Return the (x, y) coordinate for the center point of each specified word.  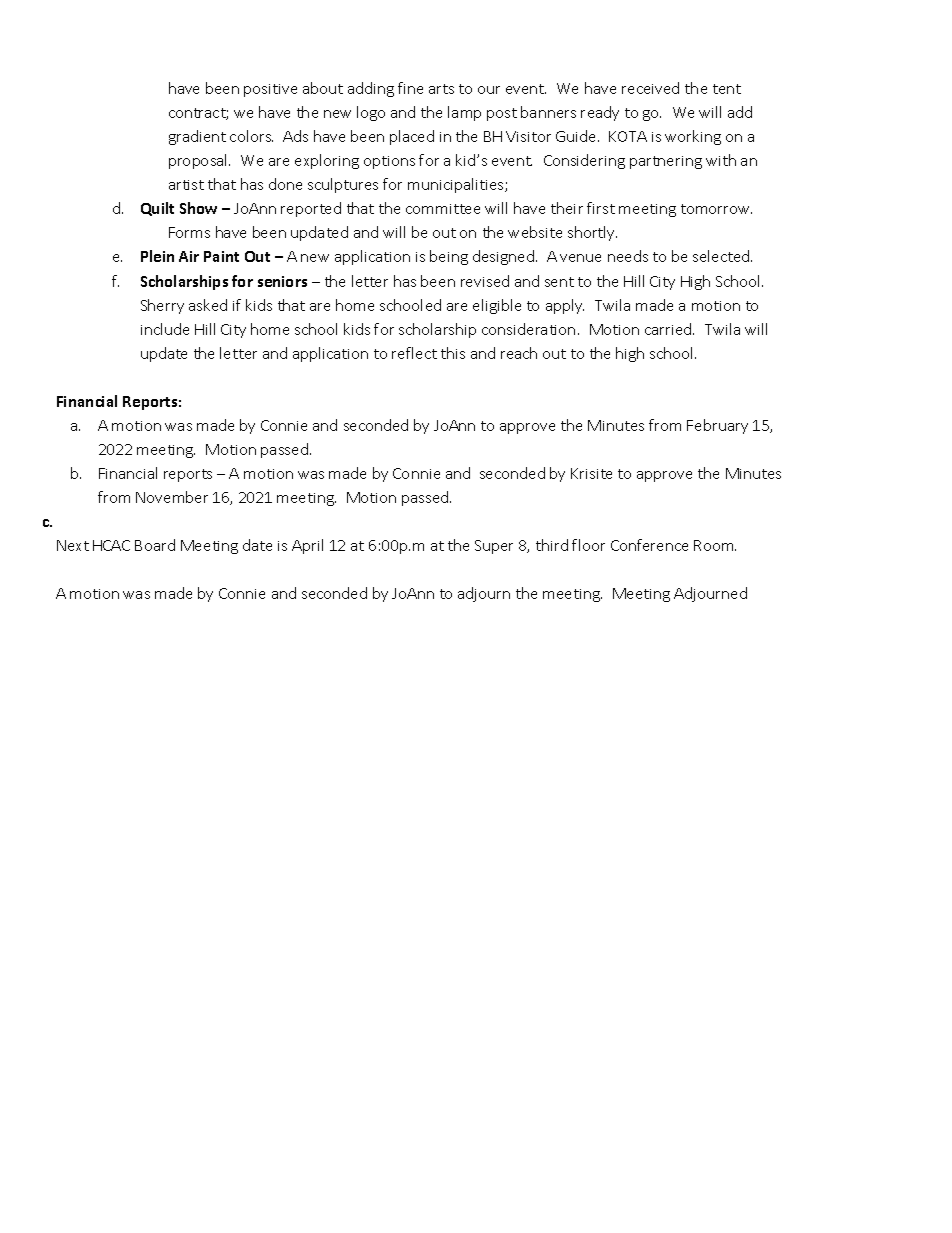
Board (155, 545)
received (650, 88)
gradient (197, 137)
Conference (649, 545)
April (307, 546)
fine (410, 88)
